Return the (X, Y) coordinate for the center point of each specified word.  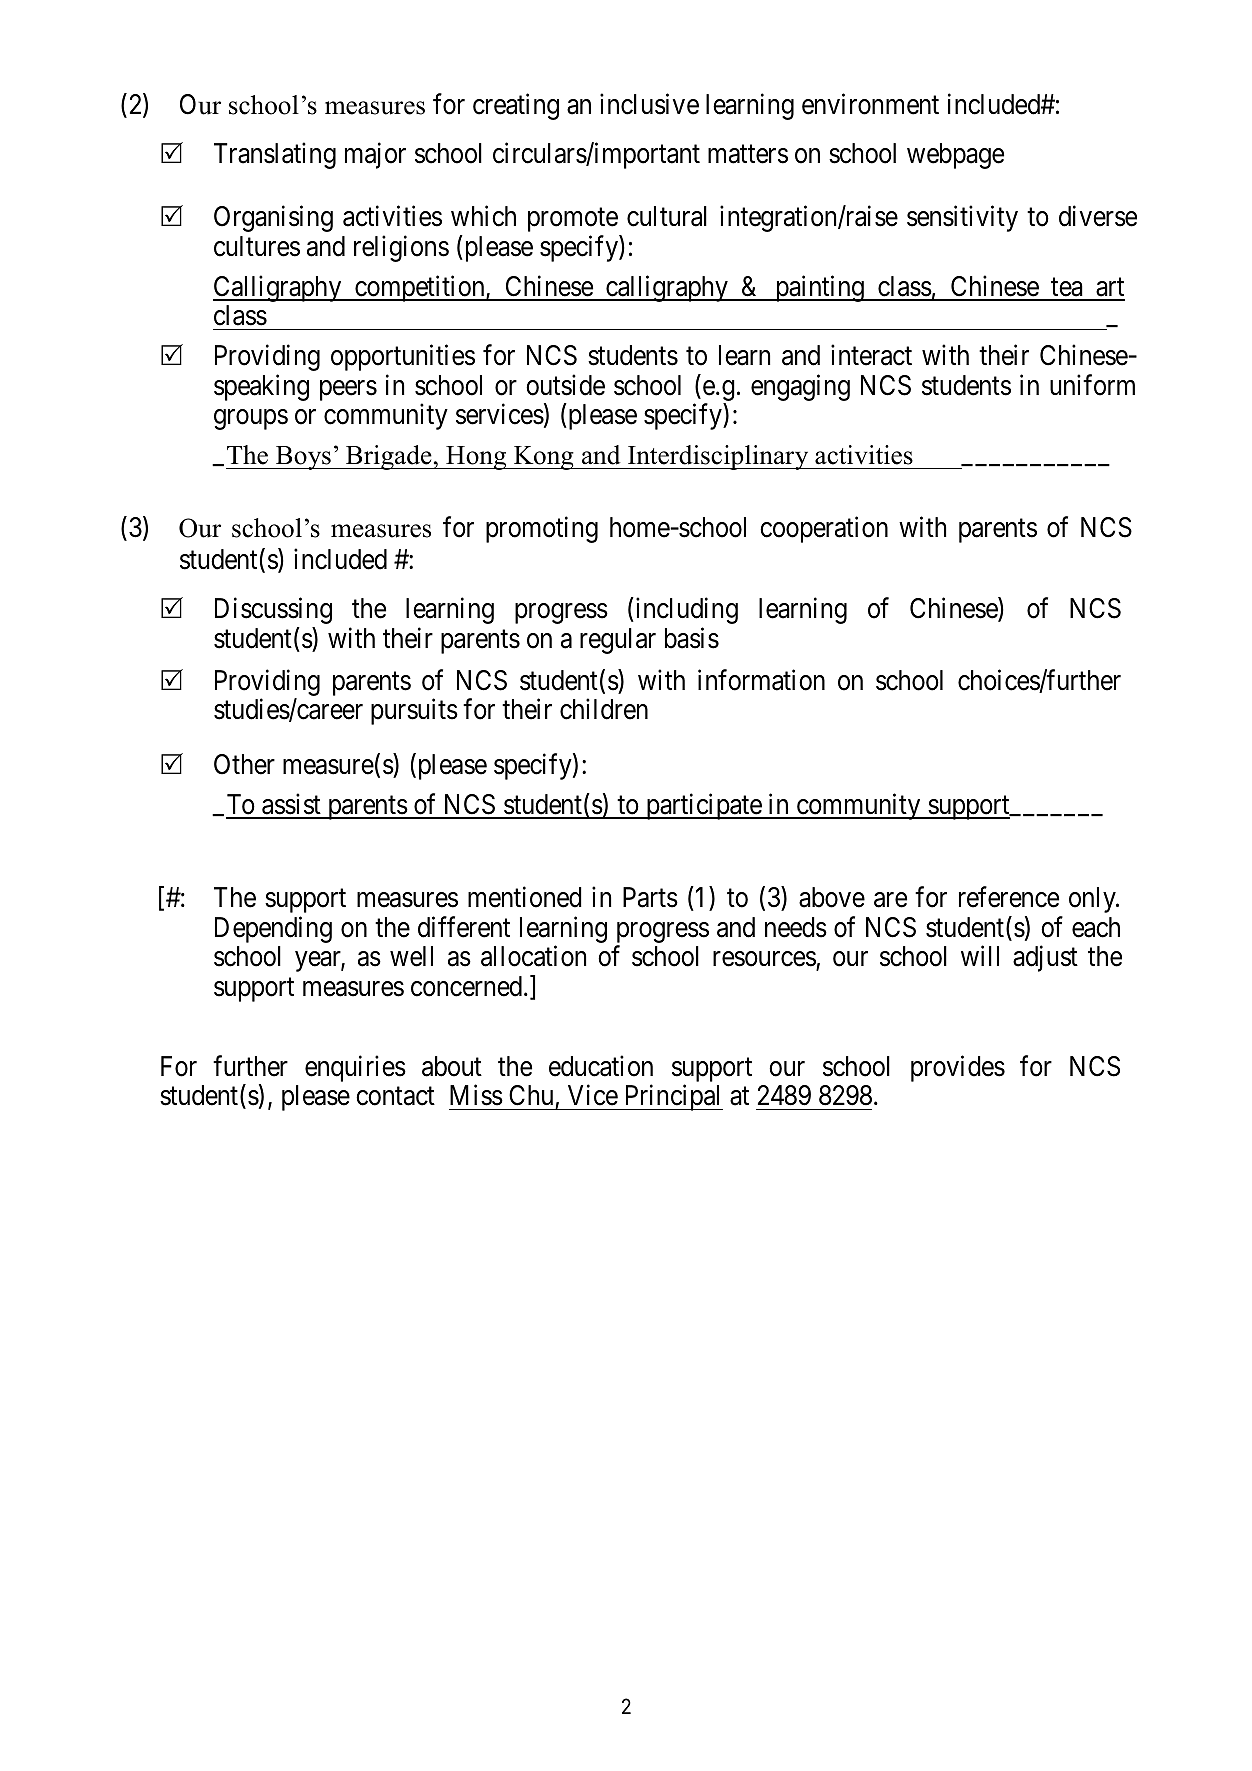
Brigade (389, 457)
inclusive (649, 104)
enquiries (355, 1068)
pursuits (414, 711)
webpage (955, 156)
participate (703, 806)
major (375, 156)
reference (1009, 897)
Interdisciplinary (718, 457)
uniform (1092, 385)
